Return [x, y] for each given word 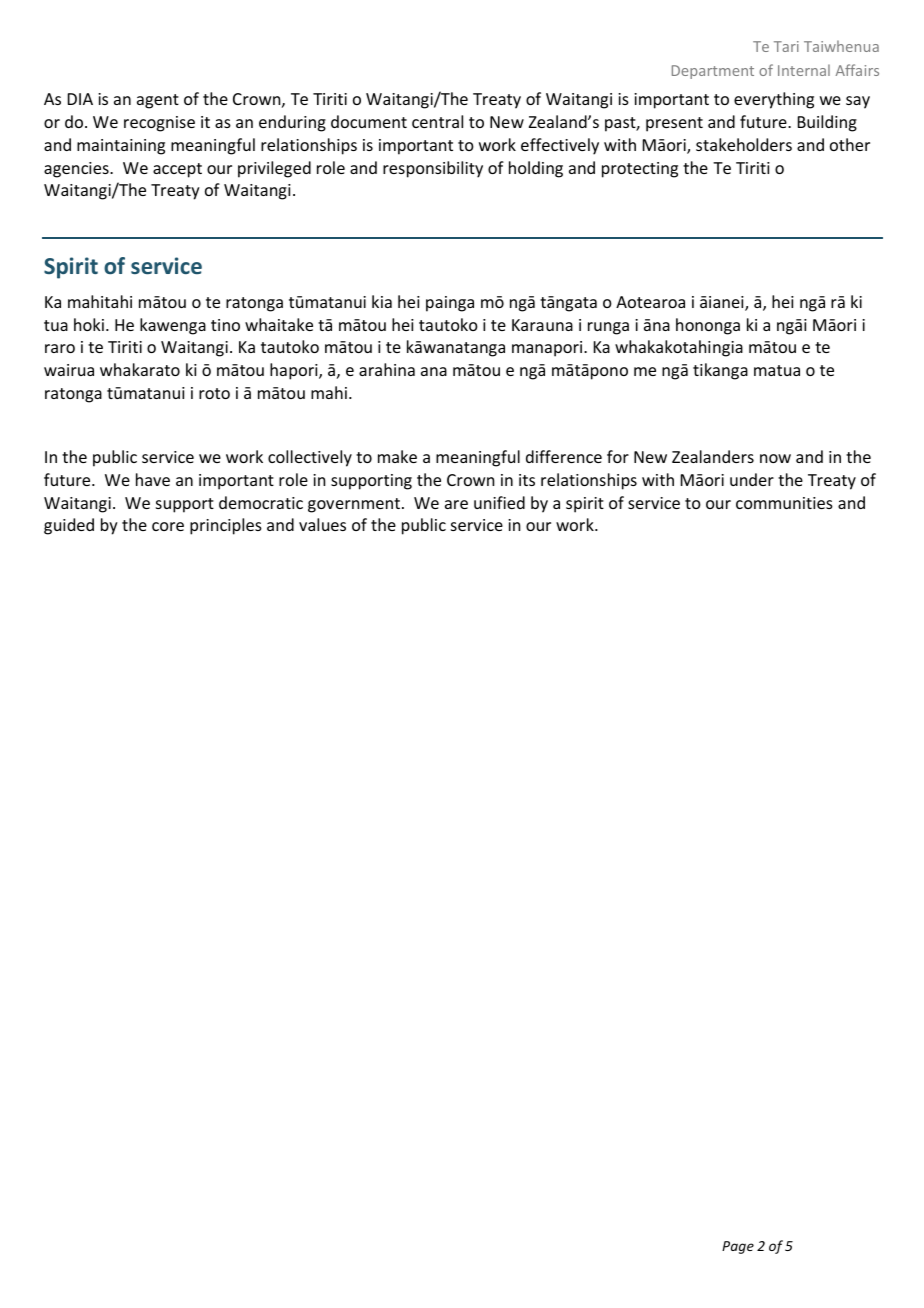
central [437, 121]
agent [158, 101]
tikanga [720, 371]
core [168, 526]
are [456, 504]
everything [774, 100]
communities [784, 503]
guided [69, 526]
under [752, 479]
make [397, 456]
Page [738, 1247]
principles [226, 526]
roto [214, 393]
